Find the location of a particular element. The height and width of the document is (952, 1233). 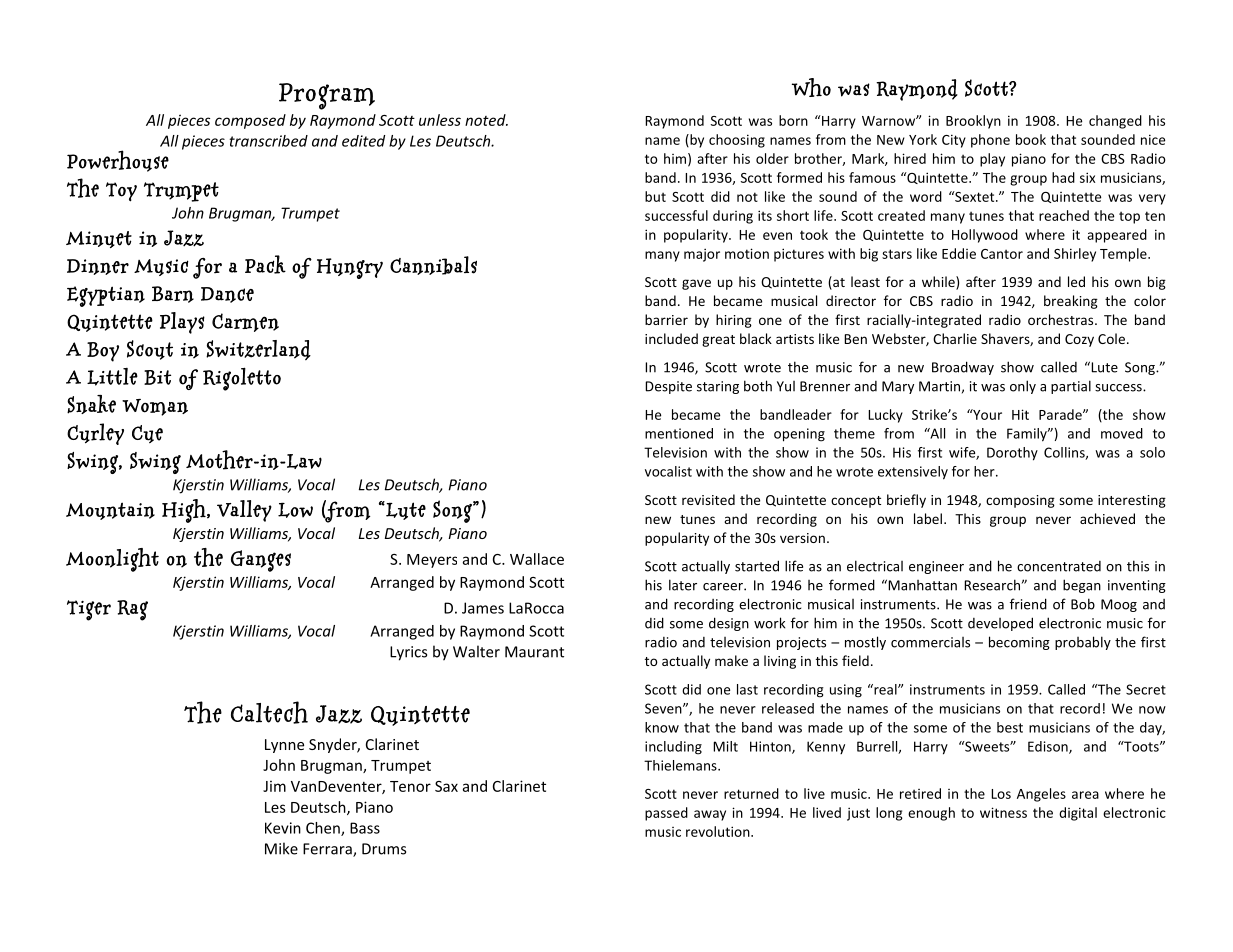

witness is located at coordinates (1003, 812).
